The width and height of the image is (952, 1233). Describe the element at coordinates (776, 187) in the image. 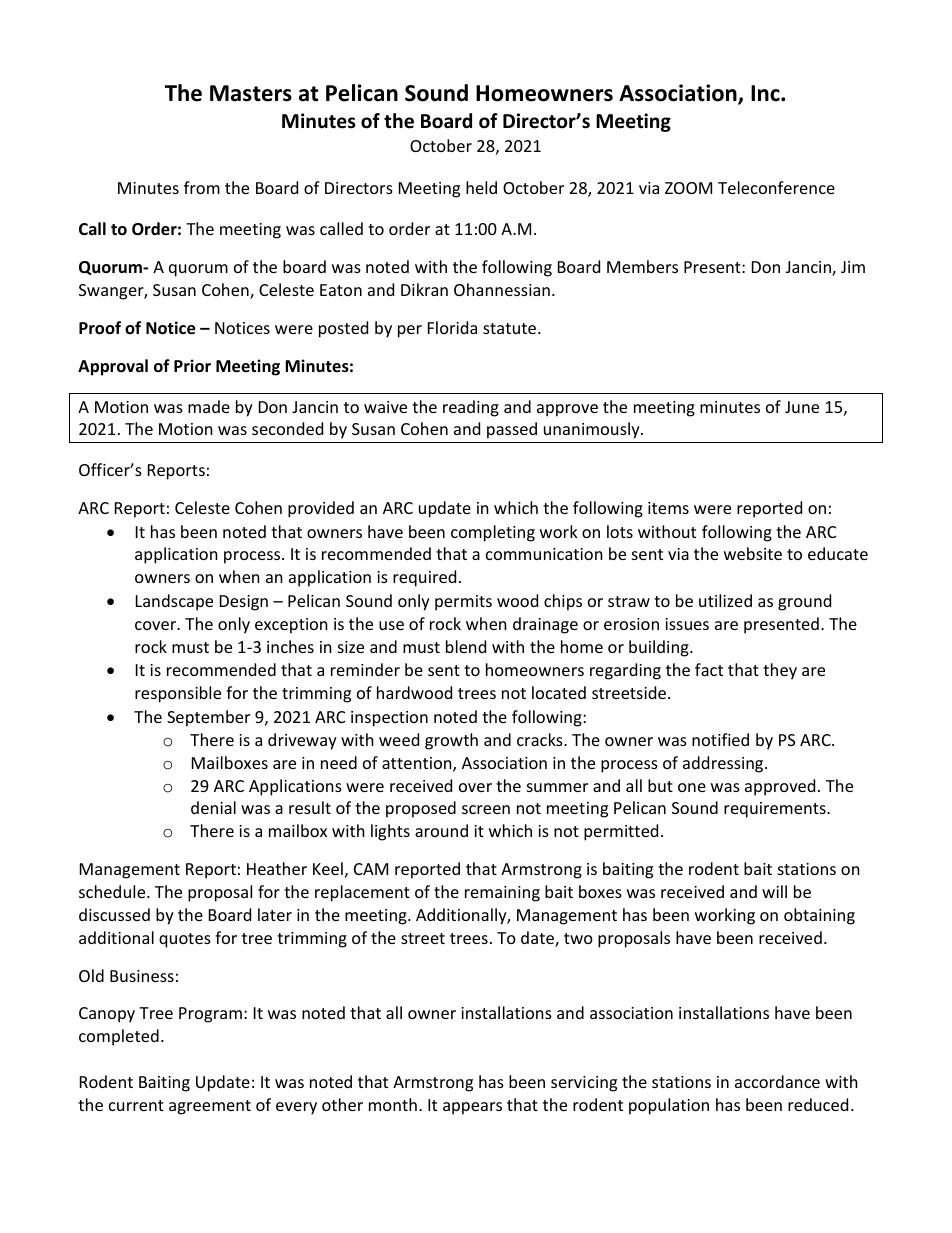

I see `Teleconference` at that location.
